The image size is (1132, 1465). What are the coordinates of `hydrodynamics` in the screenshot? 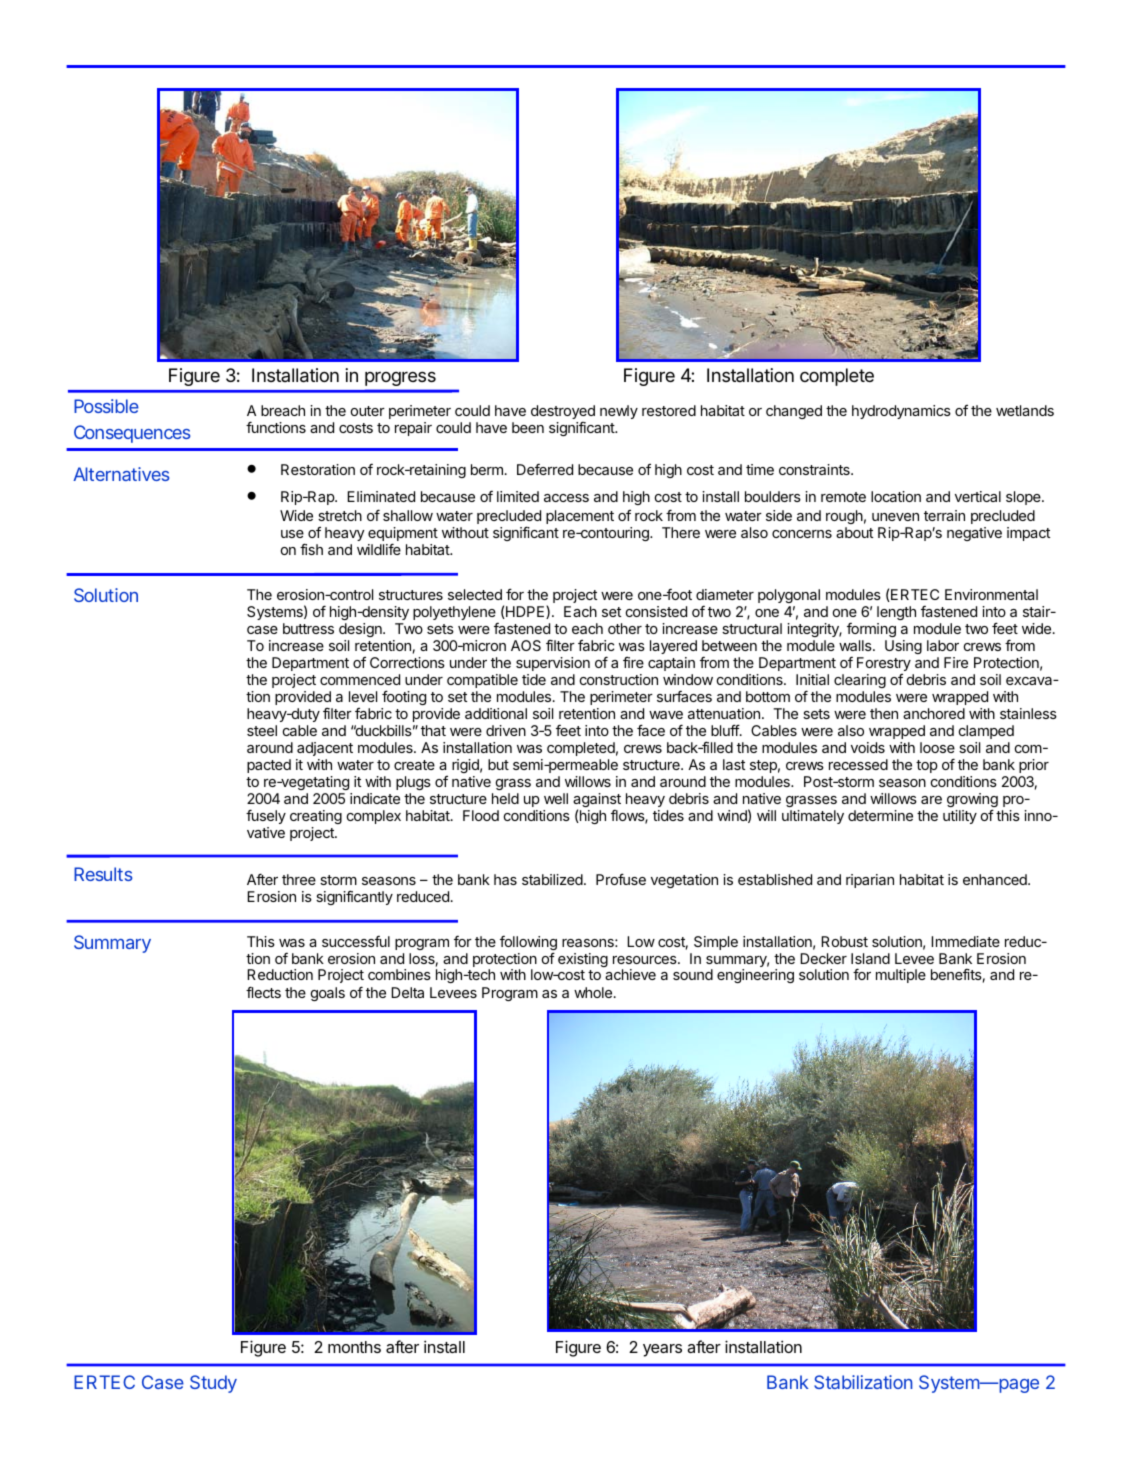 It's located at (901, 412).
